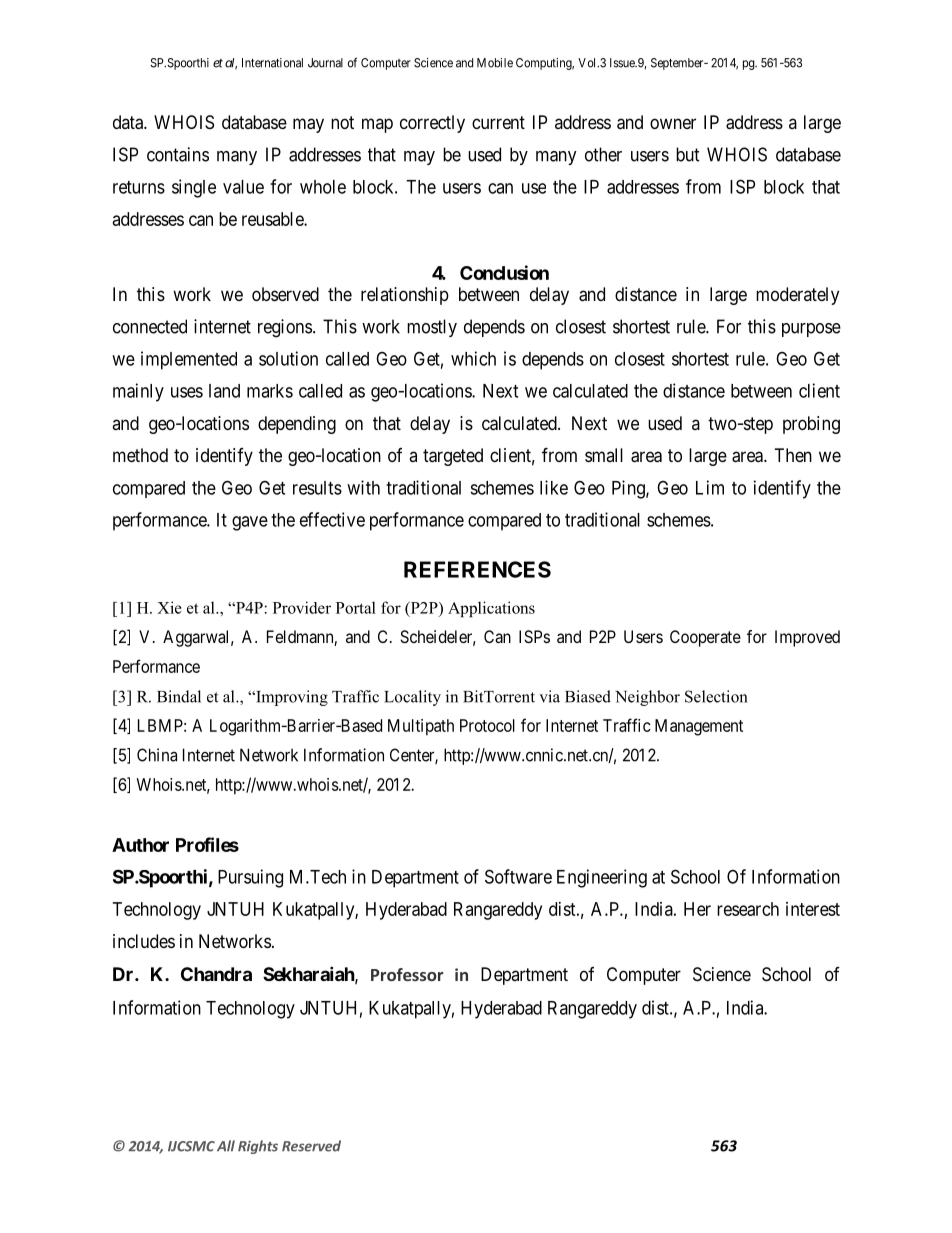 The width and height of the page is (952, 1233). What do you see at coordinates (272, 63) in the page?
I see `International` at bounding box center [272, 63].
